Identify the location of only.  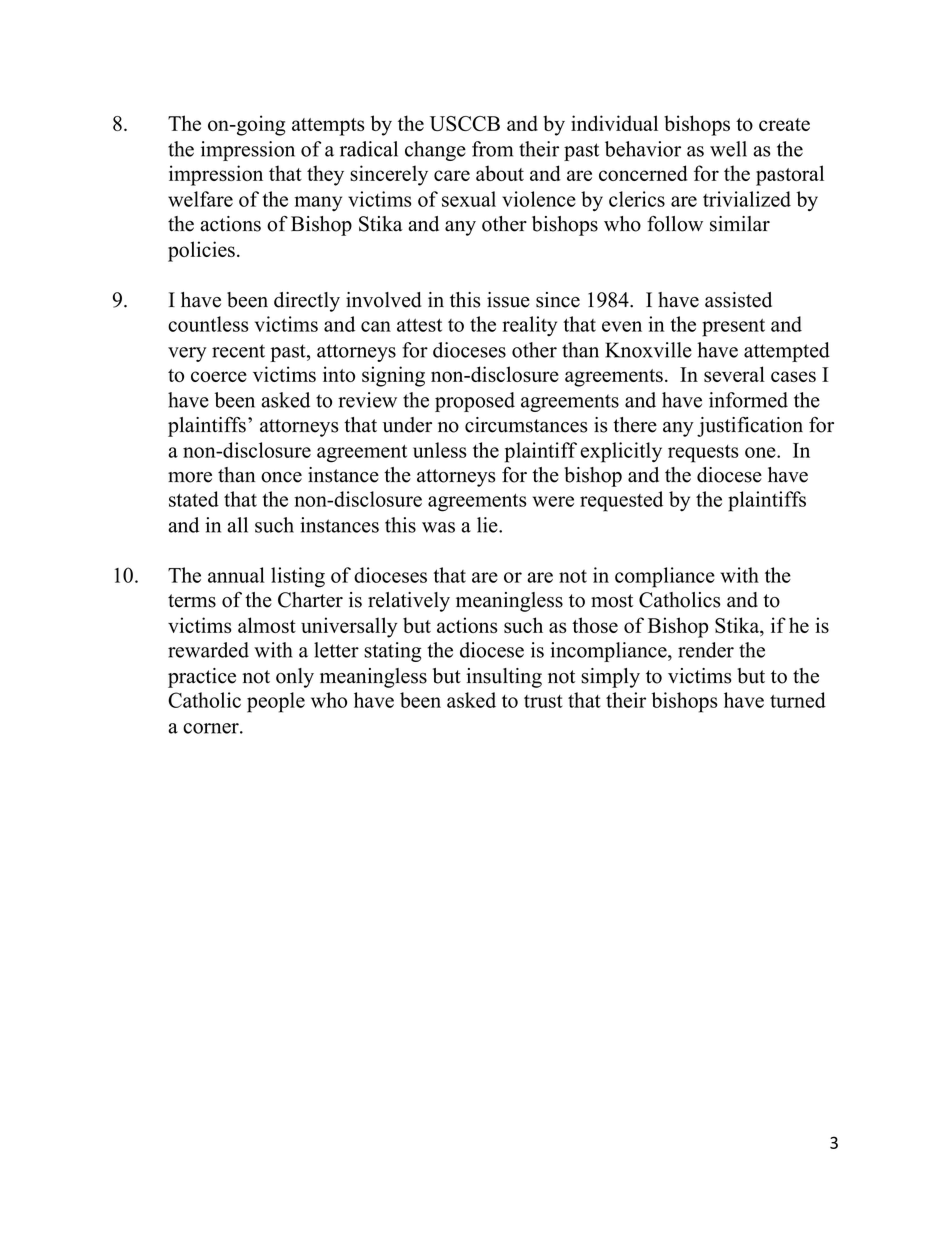
(295, 678).
